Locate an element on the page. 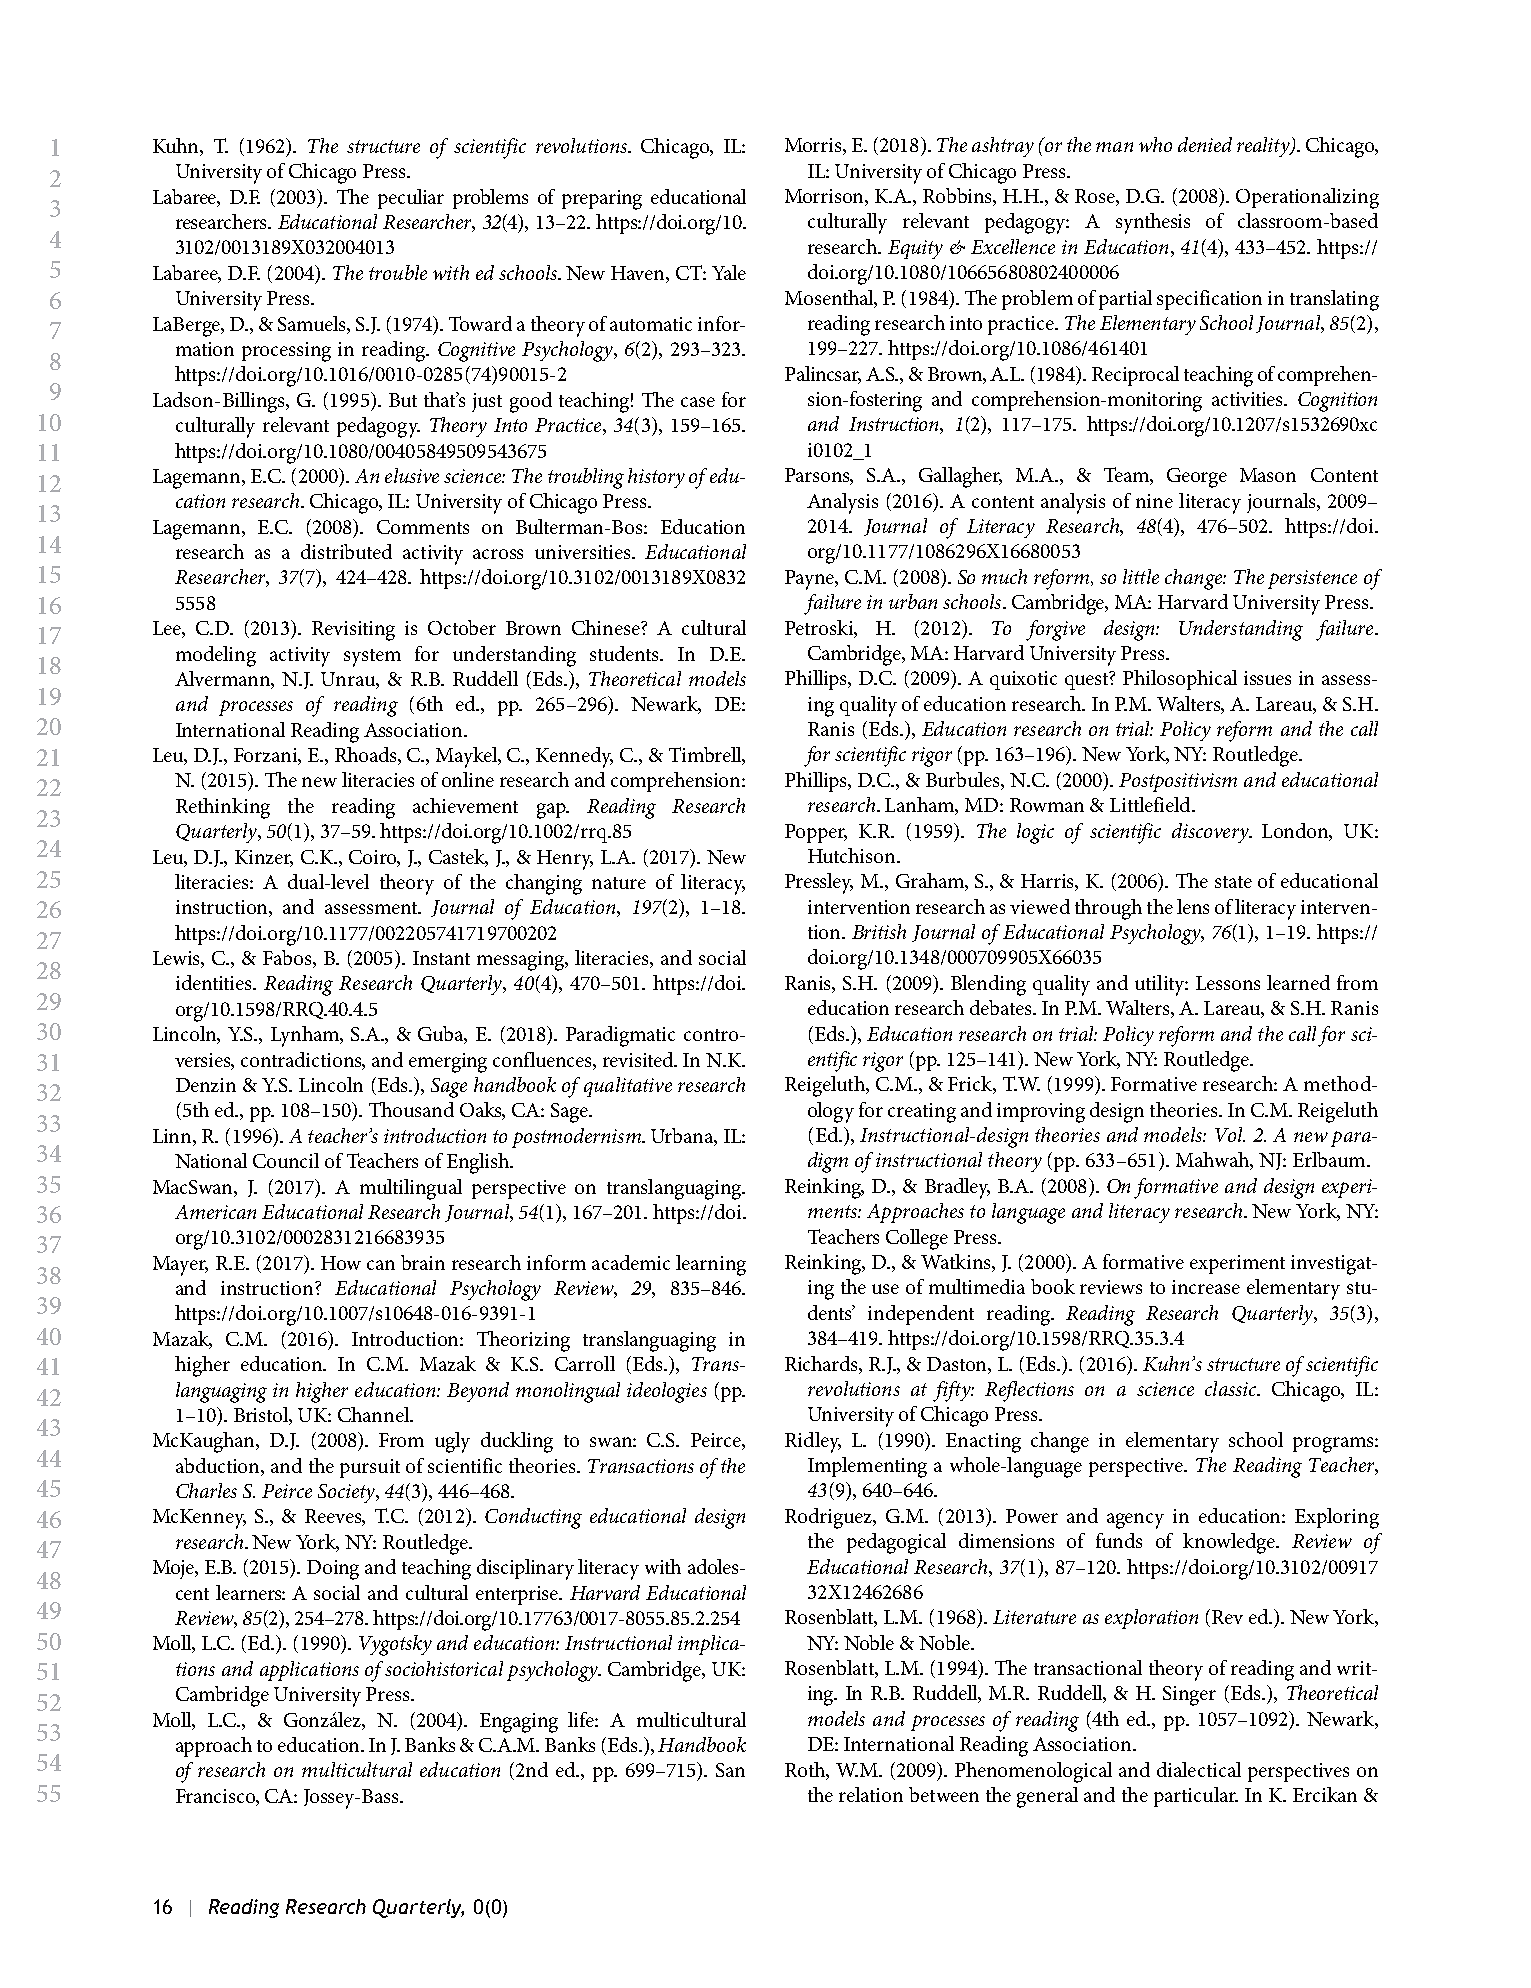  revisited is located at coordinates (639, 1059).
